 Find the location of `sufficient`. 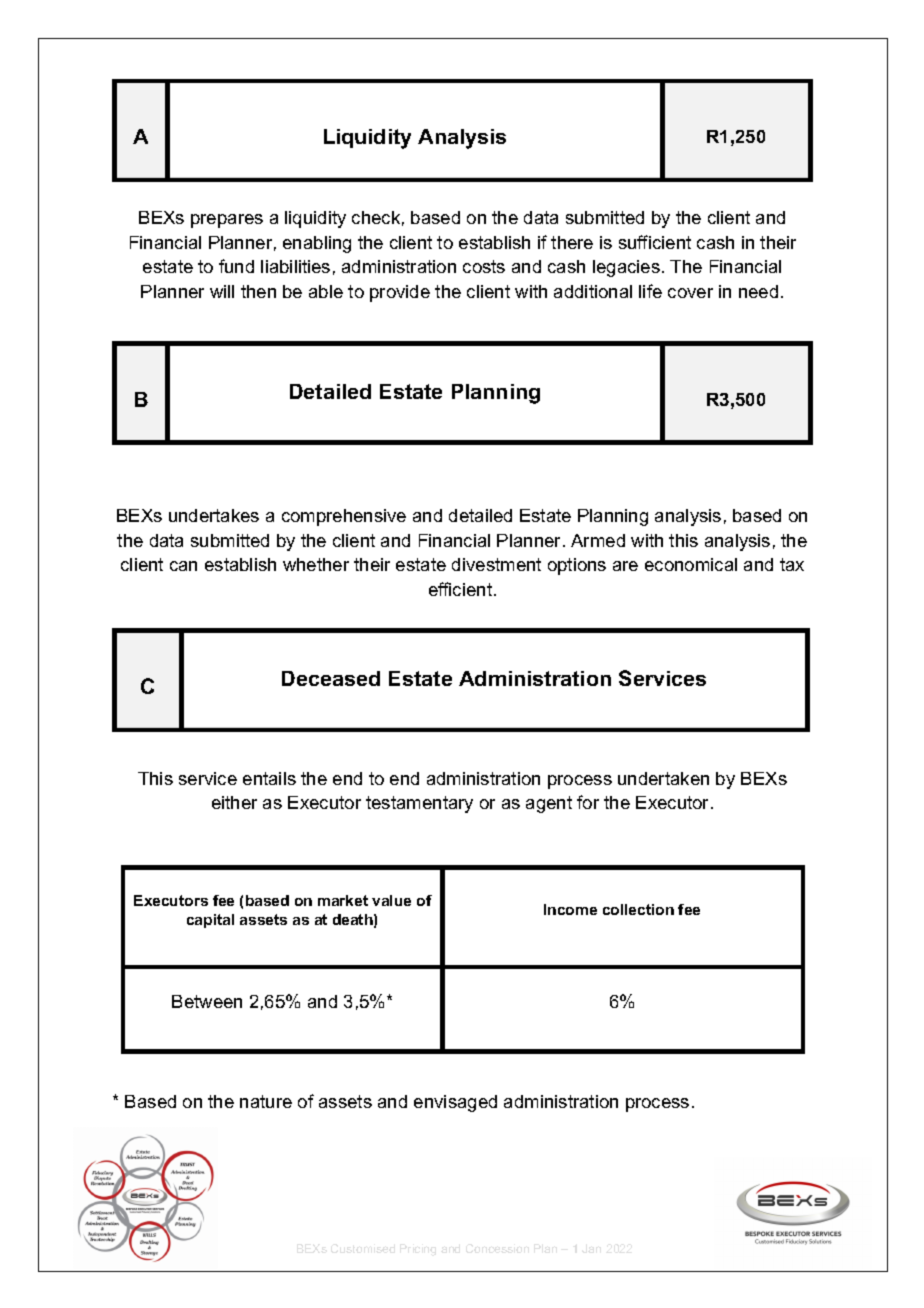

sufficient is located at coordinates (655, 242).
